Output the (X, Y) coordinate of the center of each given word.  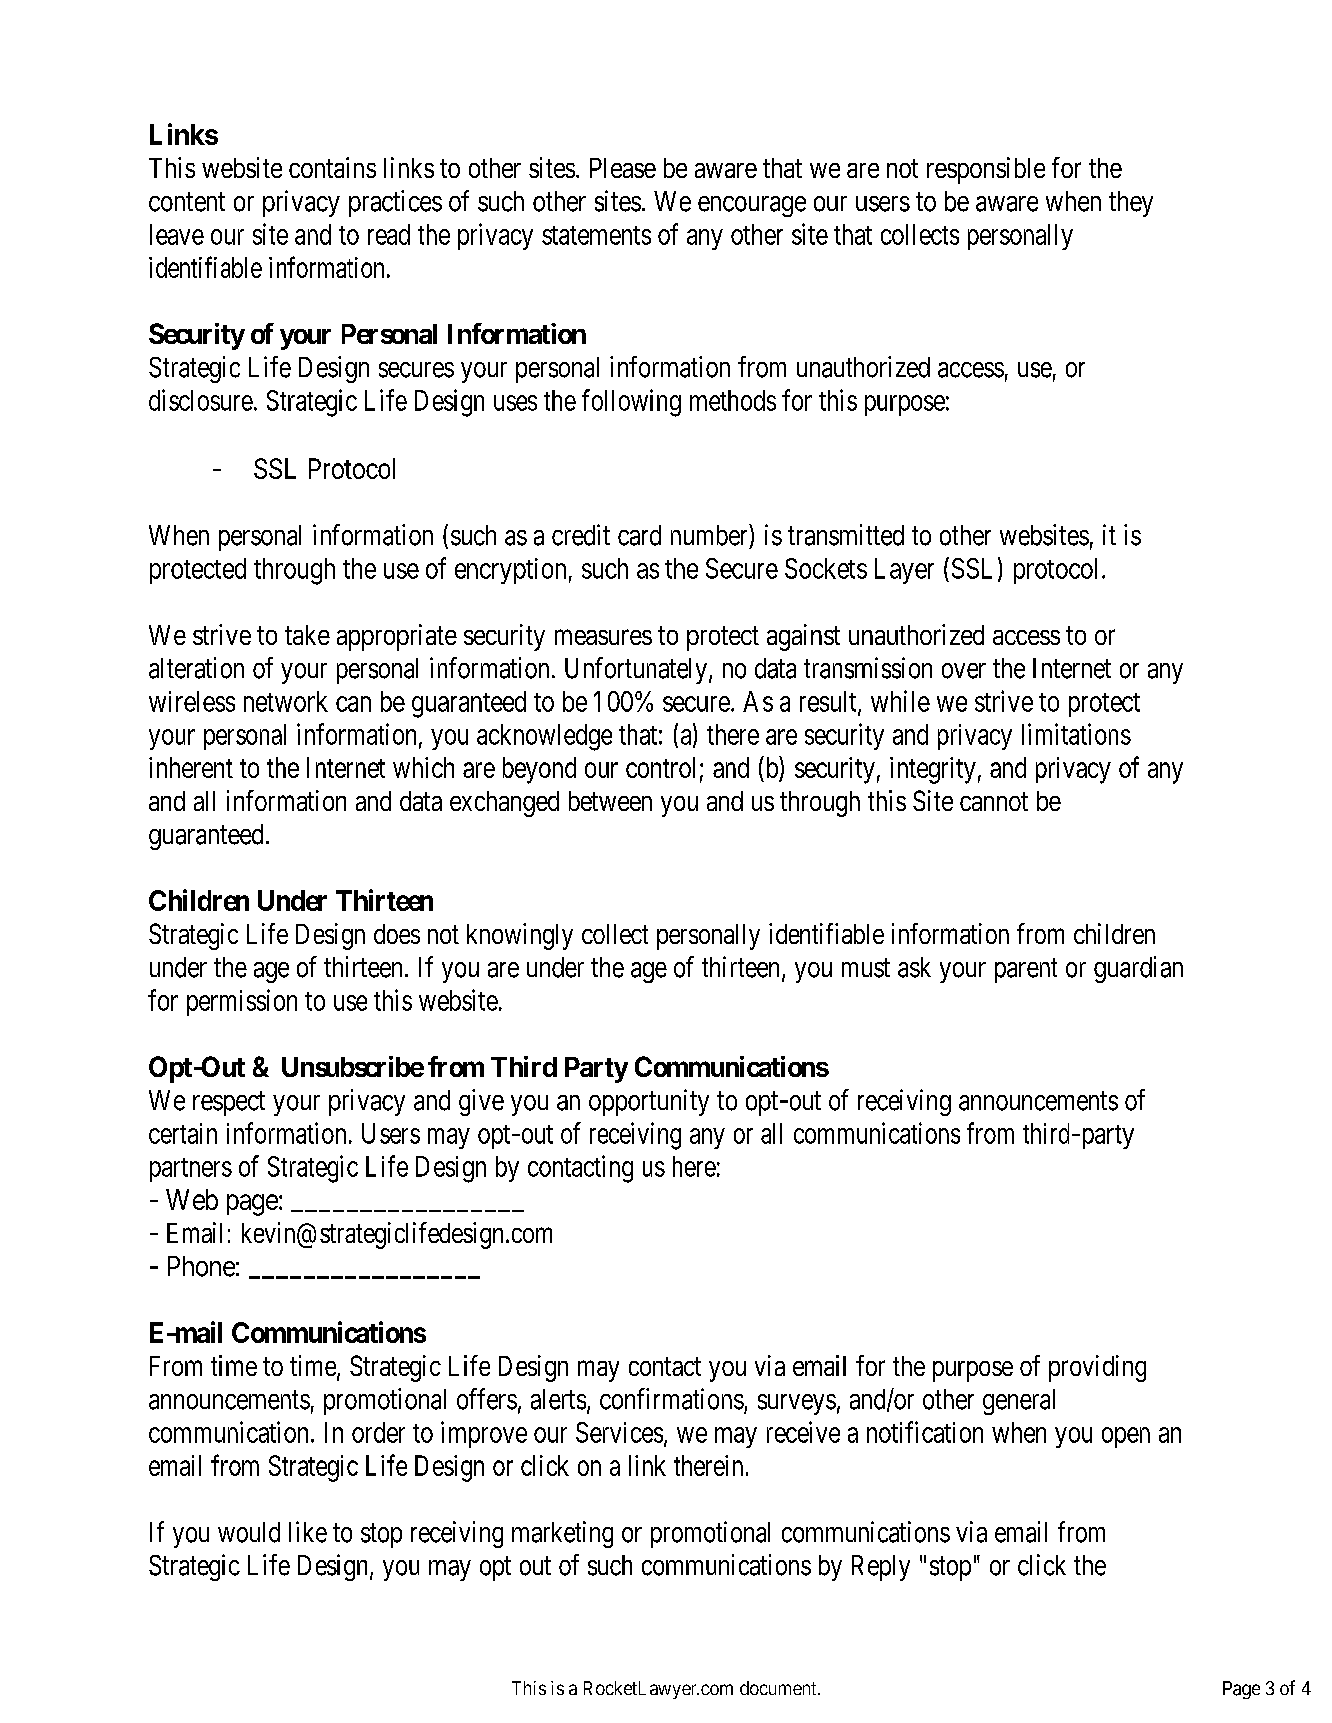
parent (1026, 971)
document (779, 1688)
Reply (881, 1568)
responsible (986, 170)
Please (623, 168)
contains (332, 167)
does (397, 934)
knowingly (520, 936)
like (308, 1532)
